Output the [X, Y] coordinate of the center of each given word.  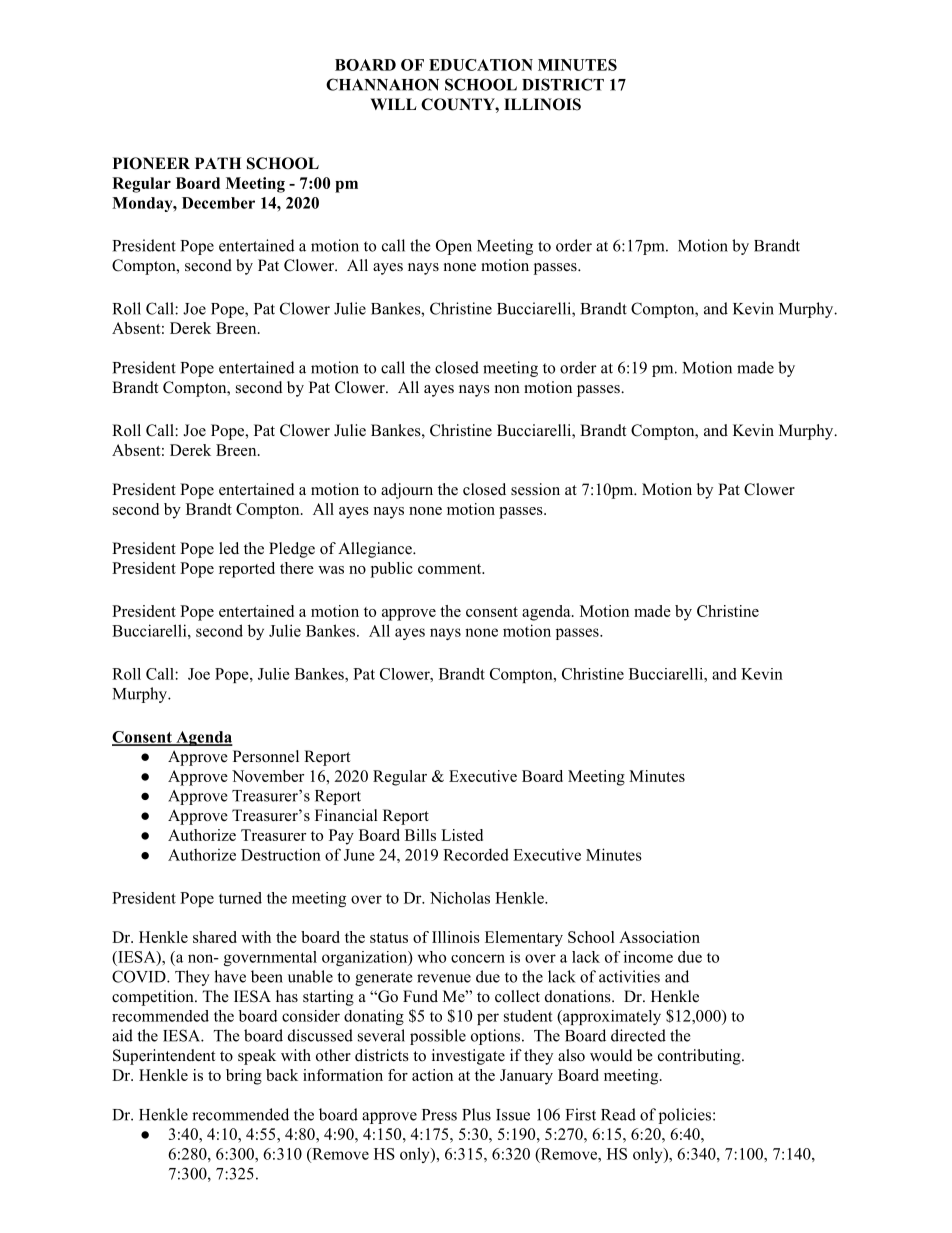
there [297, 568]
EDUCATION [481, 65]
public [392, 570]
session [535, 489]
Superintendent [164, 1057]
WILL [394, 104]
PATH [218, 163]
